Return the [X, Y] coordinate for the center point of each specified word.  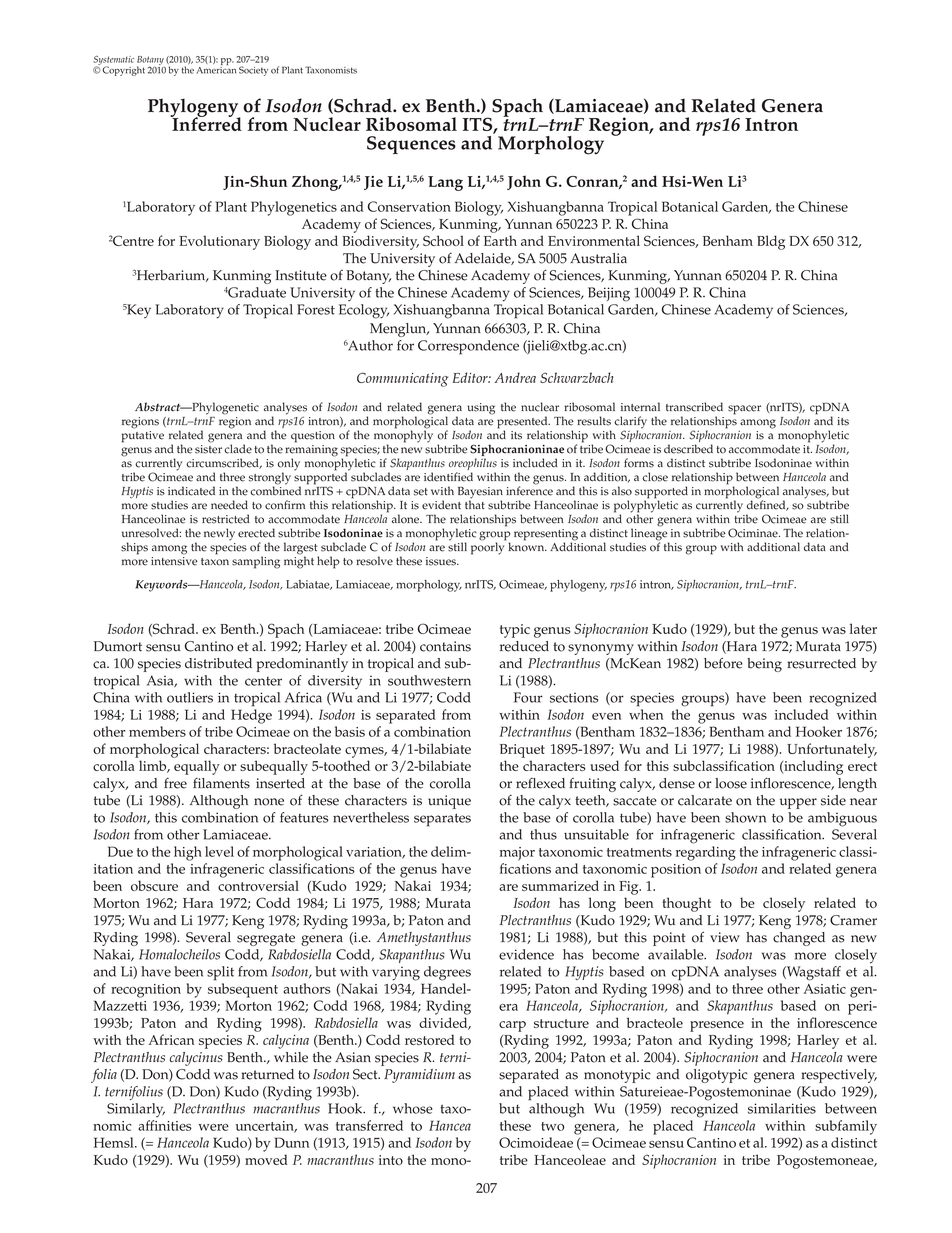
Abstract [159, 407]
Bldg [771, 242]
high [188, 853]
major [517, 854]
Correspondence [468, 347]
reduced [524, 646]
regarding [706, 853]
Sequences [411, 145]
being [764, 665]
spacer [744, 410]
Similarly [136, 1110]
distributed [218, 663]
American [216, 69]
